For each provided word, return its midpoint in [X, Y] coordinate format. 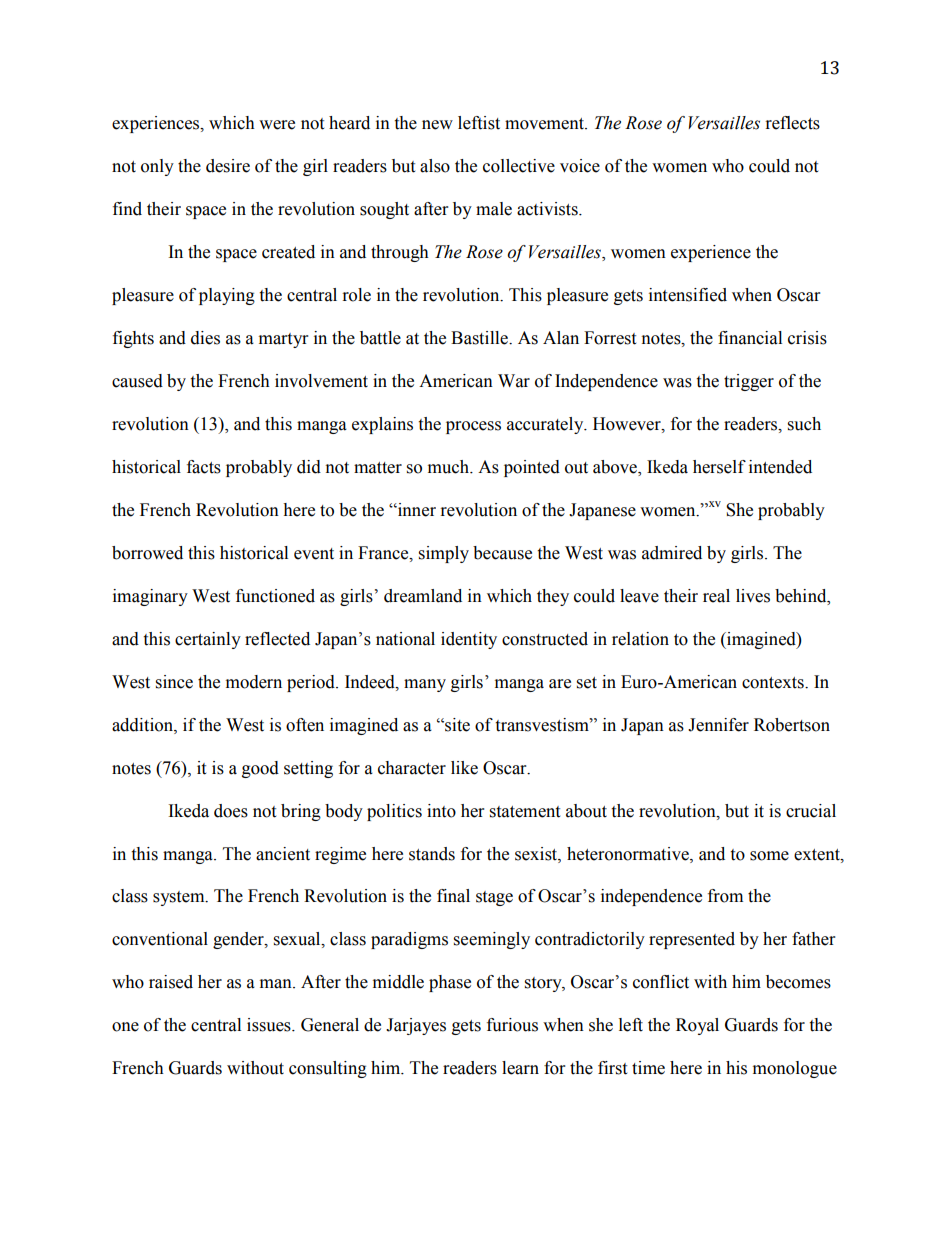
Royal [697, 1026]
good [260, 769]
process [473, 427]
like [464, 768]
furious [512, 1025]
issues [270, 1025]
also [435, 166]
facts [204, 467]
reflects [793, 123]
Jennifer [718, 725]
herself [719, 467]
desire [228, 166]
